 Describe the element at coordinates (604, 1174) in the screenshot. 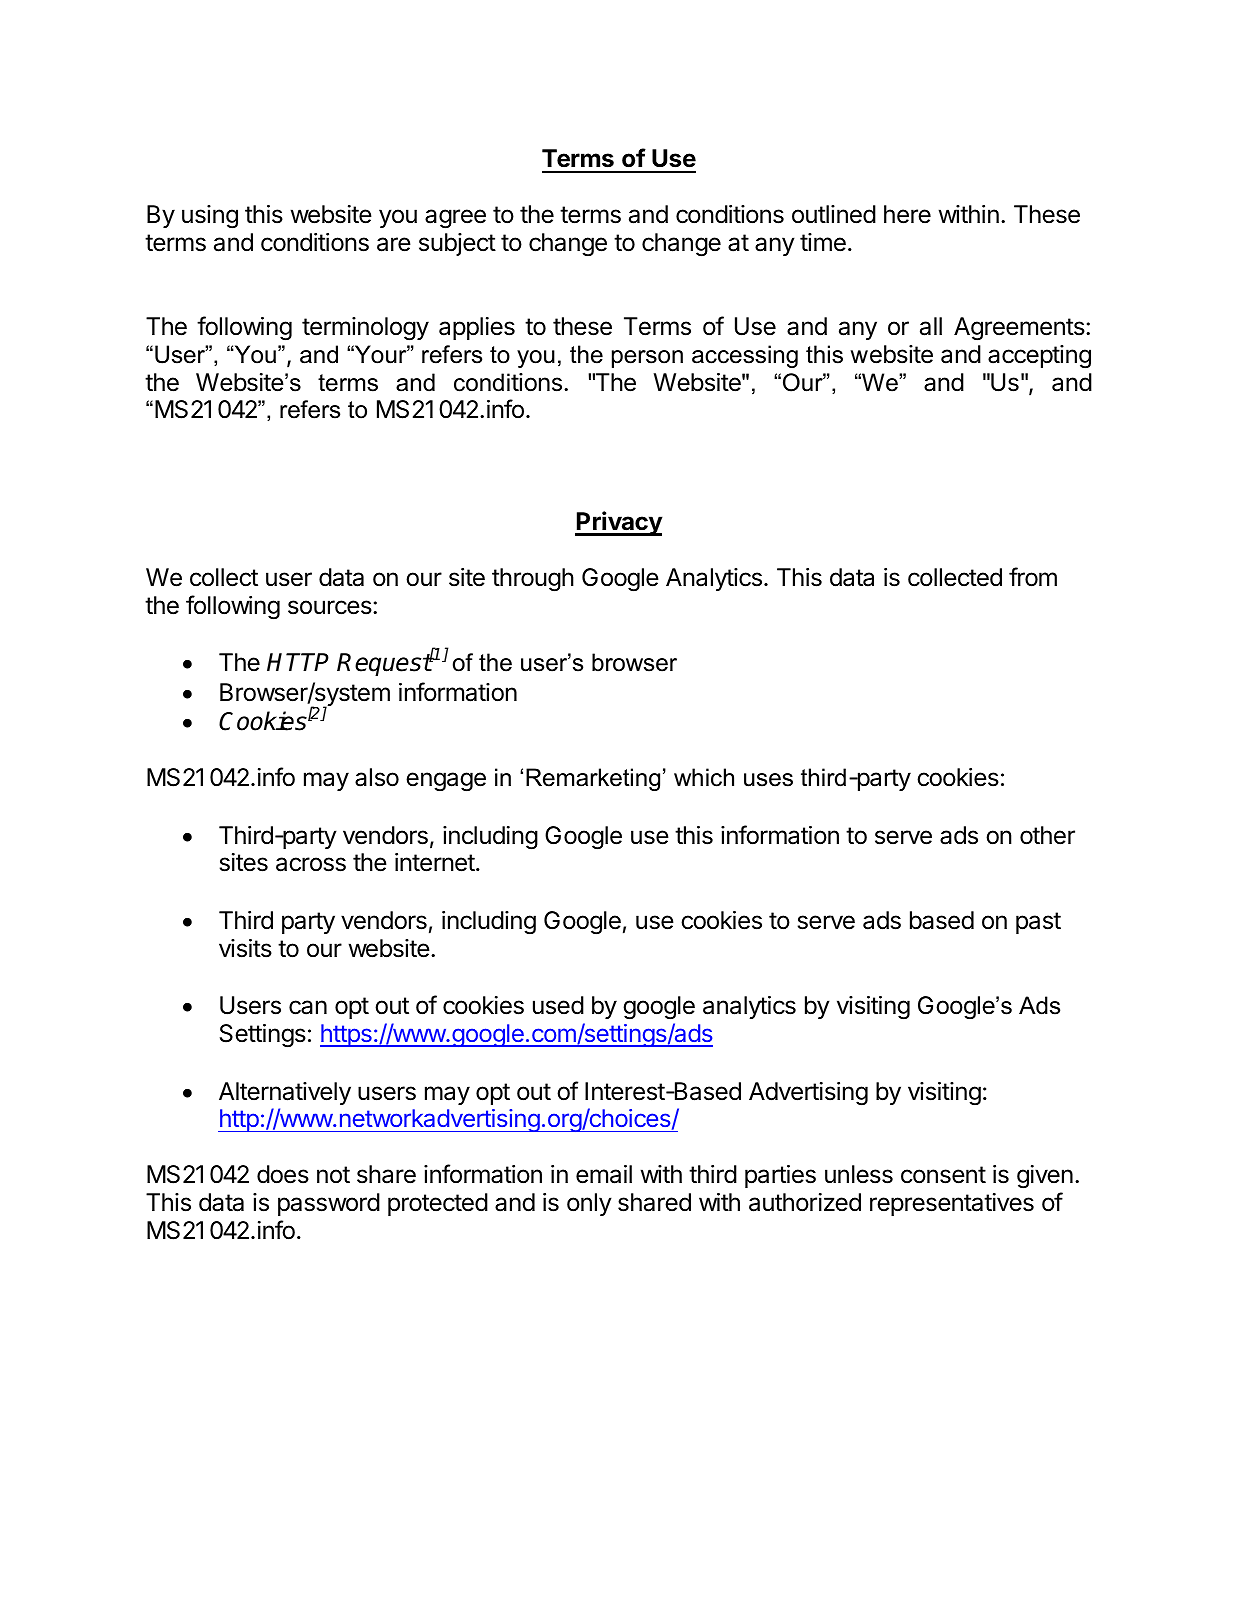

I see `email` at that location.
